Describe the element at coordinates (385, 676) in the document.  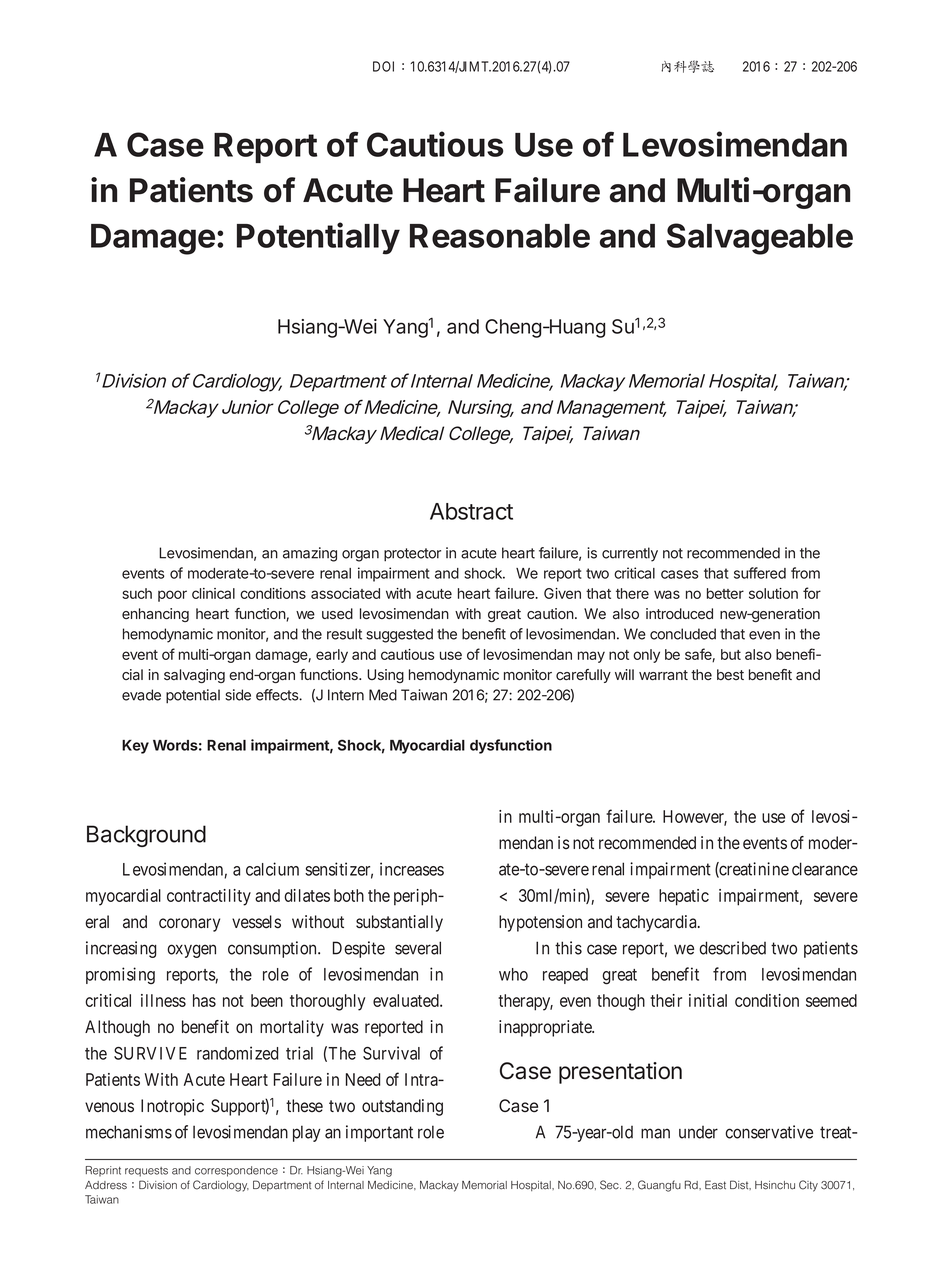
I see `Using` at that location.
